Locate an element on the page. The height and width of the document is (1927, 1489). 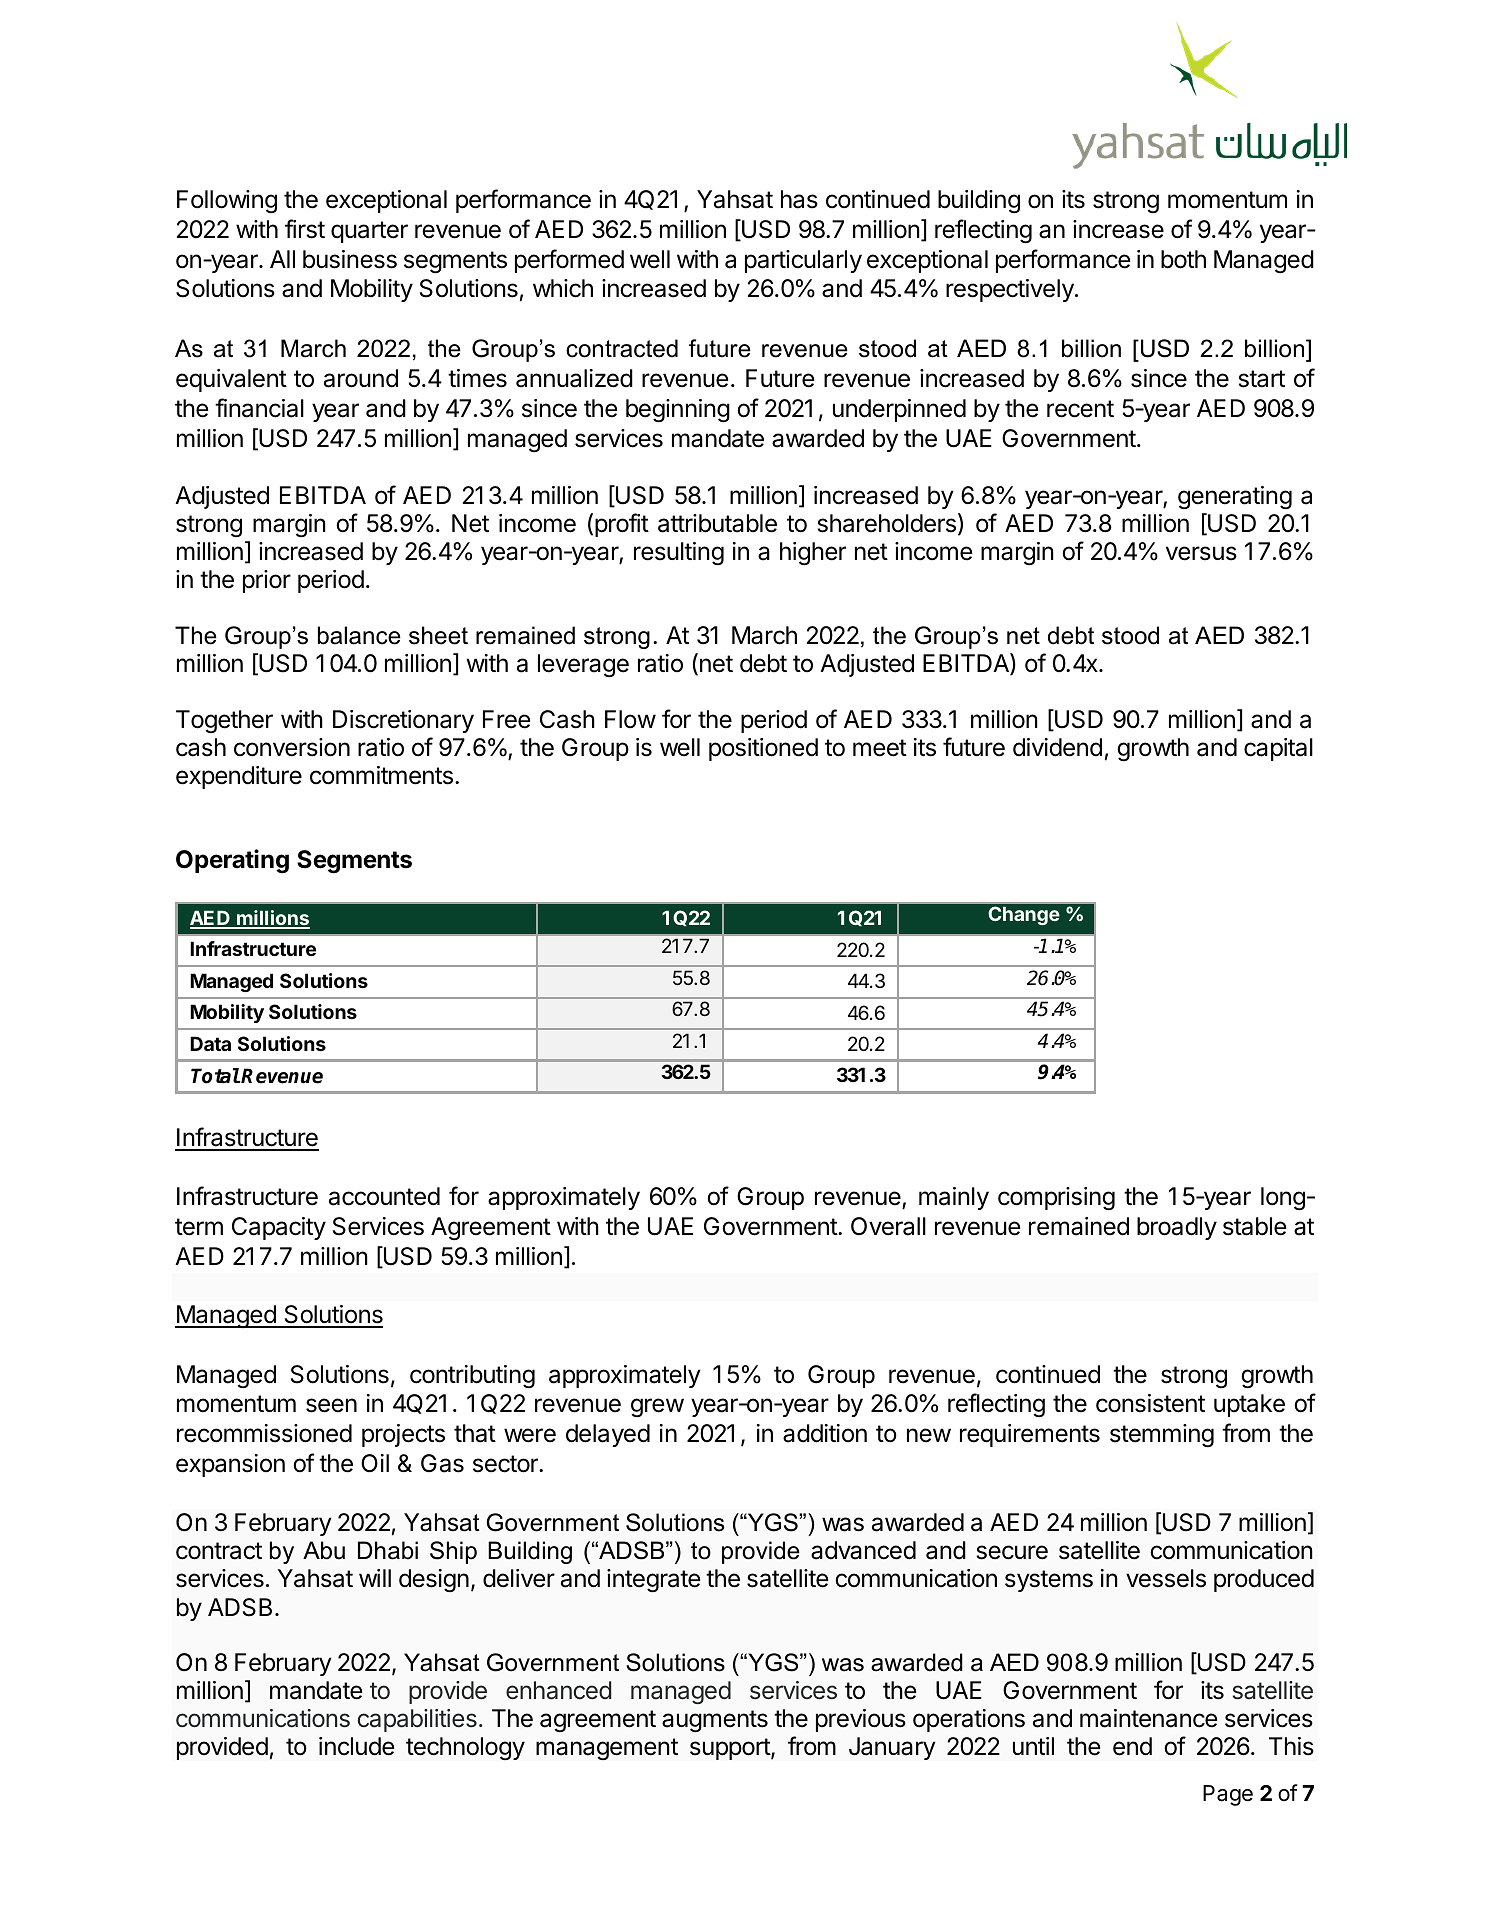
support is located at coordinates (731, 1749).
